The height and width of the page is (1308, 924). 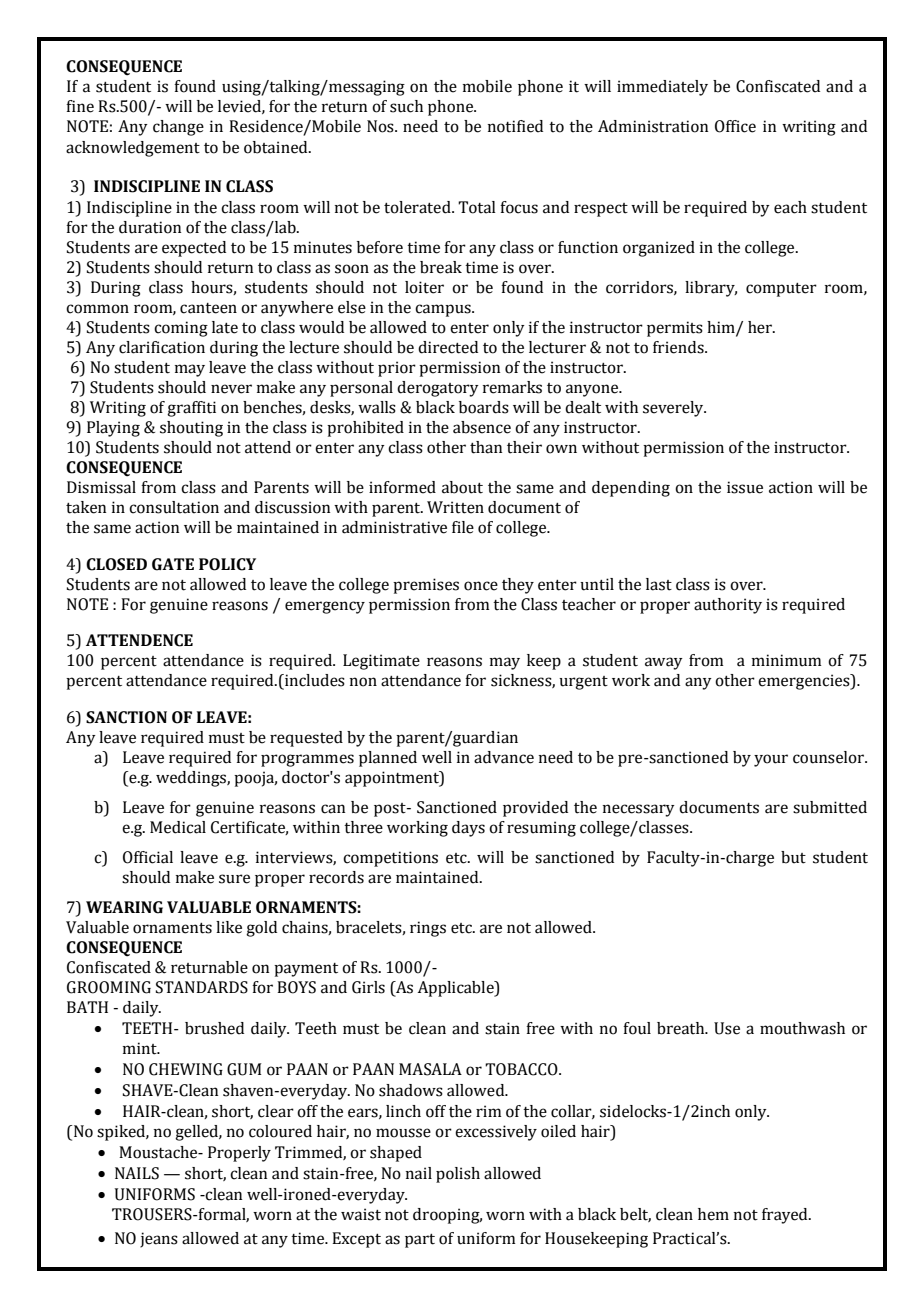 What do you see at coordinates (381, 662) in the page?
I see `Legitimate` at bounding box center [381, 662].
